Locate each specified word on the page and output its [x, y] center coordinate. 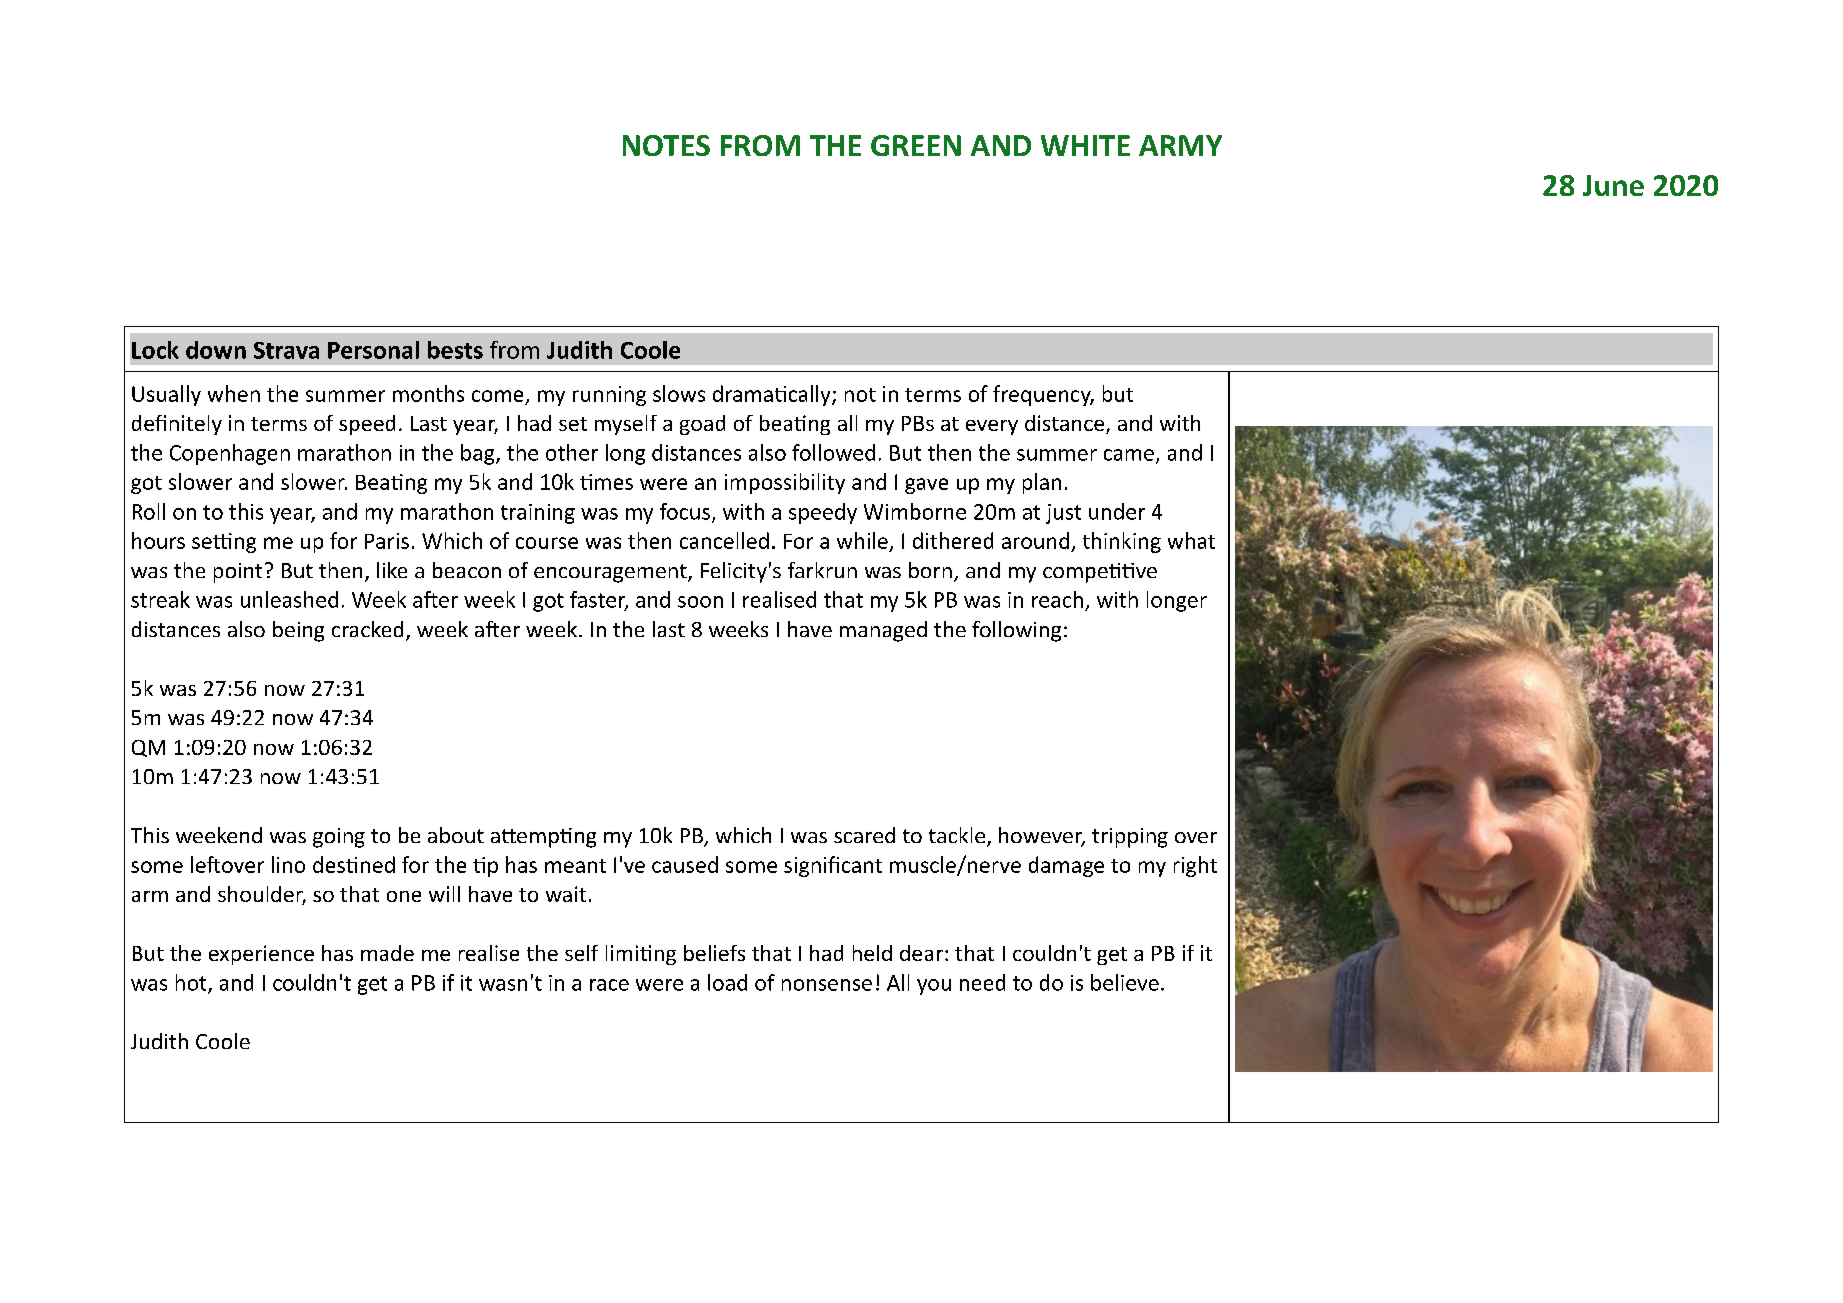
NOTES [666, 145]
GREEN [916, 145]
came [1129, 455]
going [339, 838]
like [392, 570]
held [872, 953]
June [1613, 185]
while [862, 540]
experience [261, 955]
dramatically [773, 395]
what [1191, 540]
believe [1125, 982]
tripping [1130, 838]
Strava [286, 350]
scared [864, 835]
